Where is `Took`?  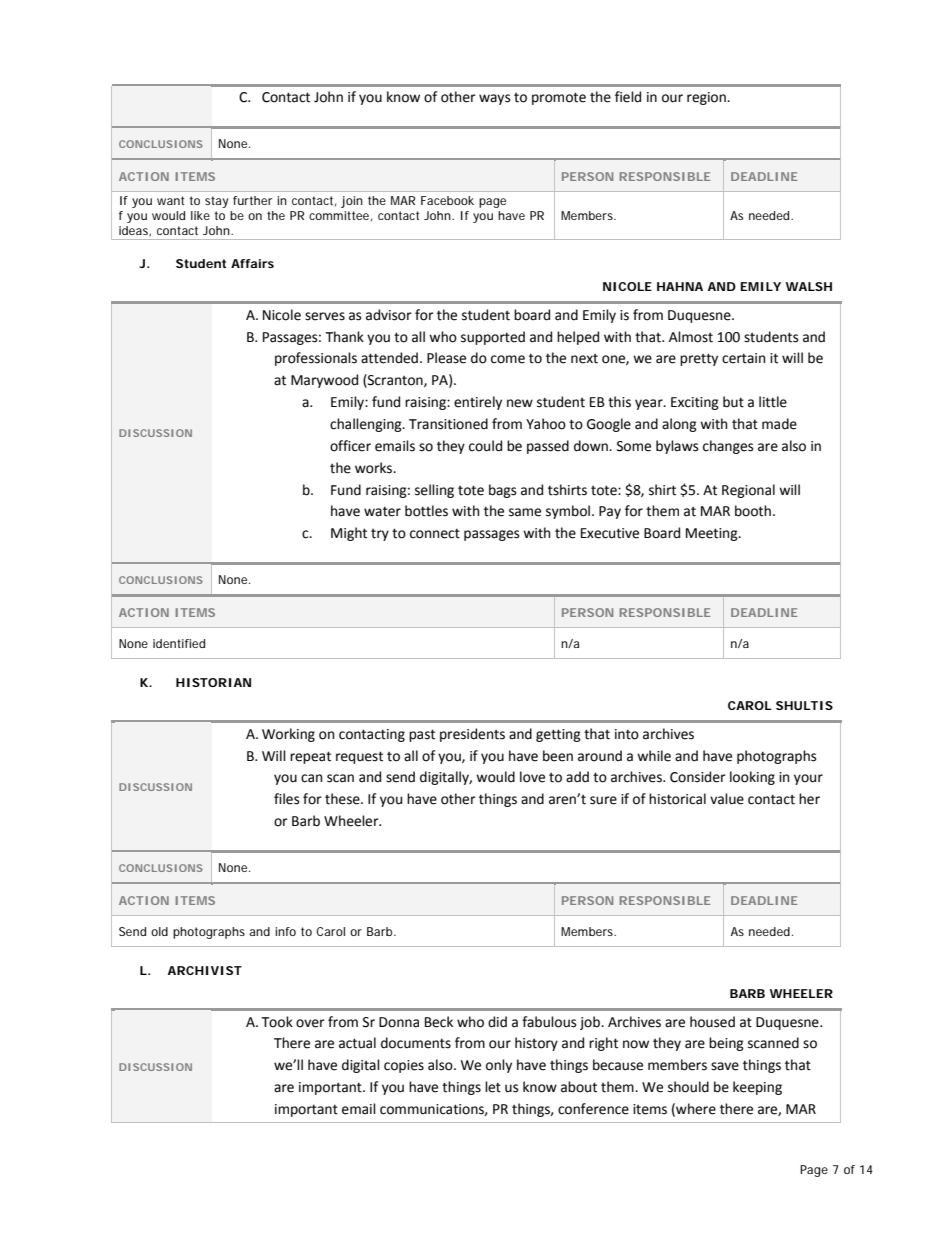 Took is located at coordinates (277, 1022).
